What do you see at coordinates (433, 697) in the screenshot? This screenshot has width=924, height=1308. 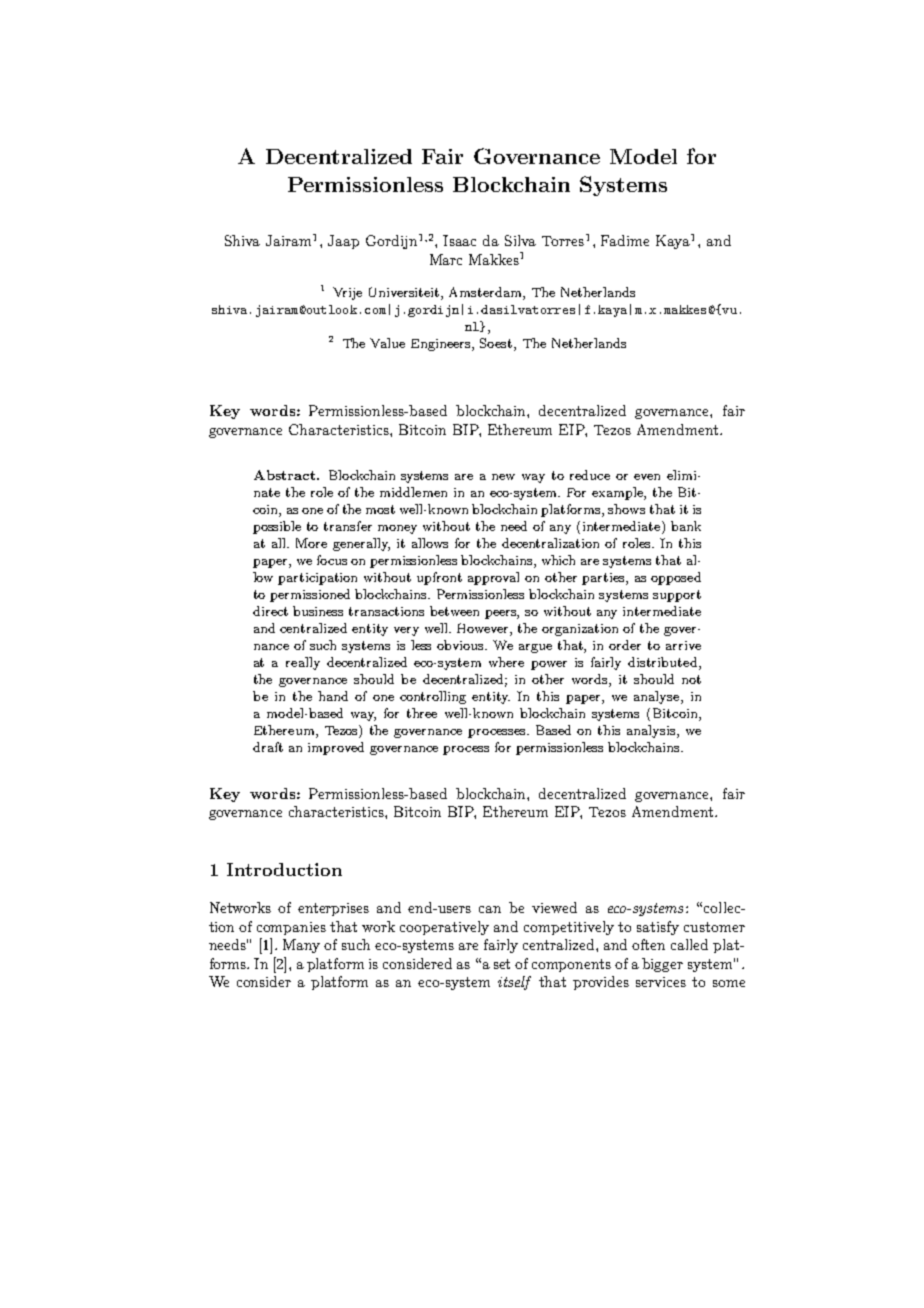 I see `controlling` at bounding box center [433, 697].
